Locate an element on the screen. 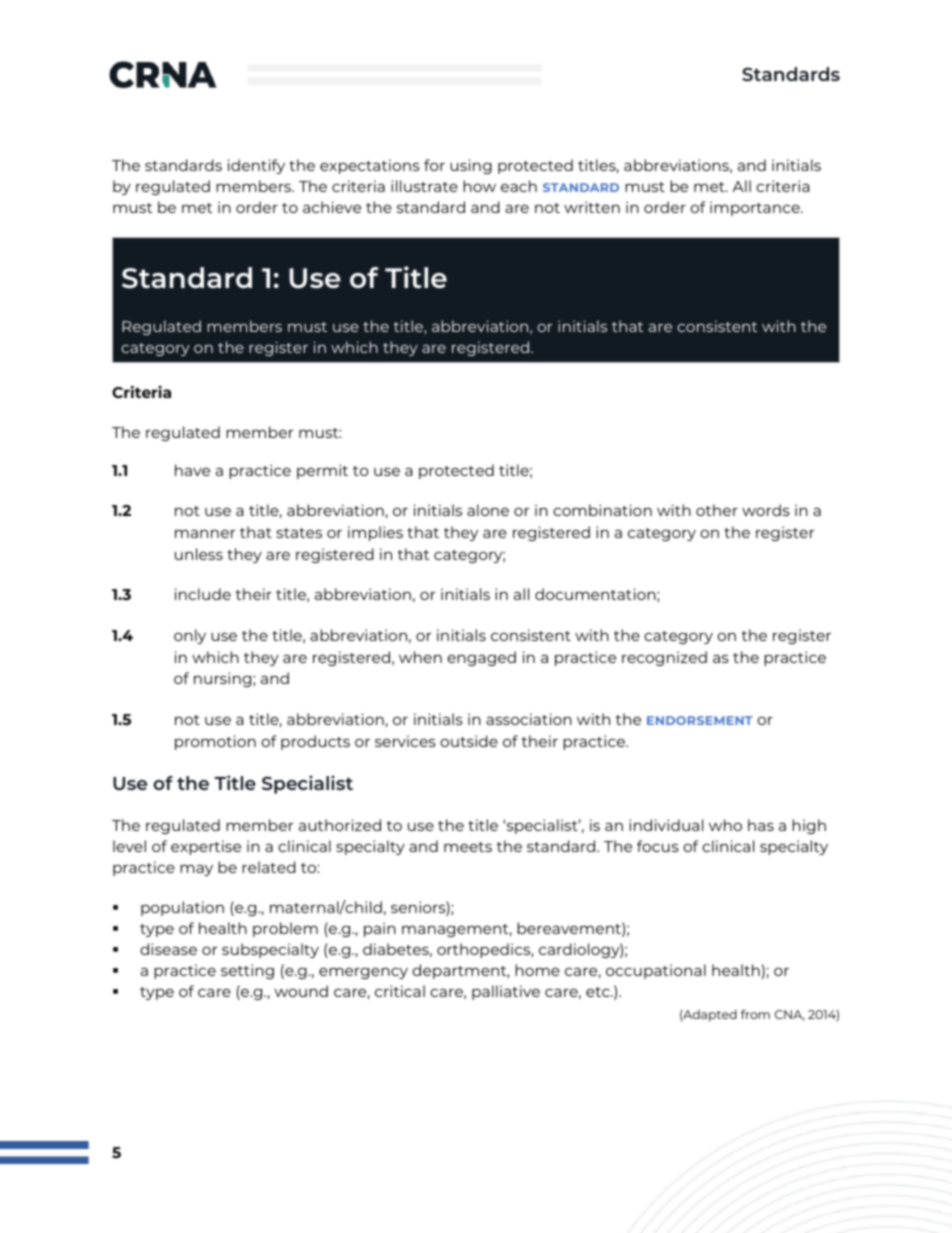  recognized is located at coordinates (664, 658).
